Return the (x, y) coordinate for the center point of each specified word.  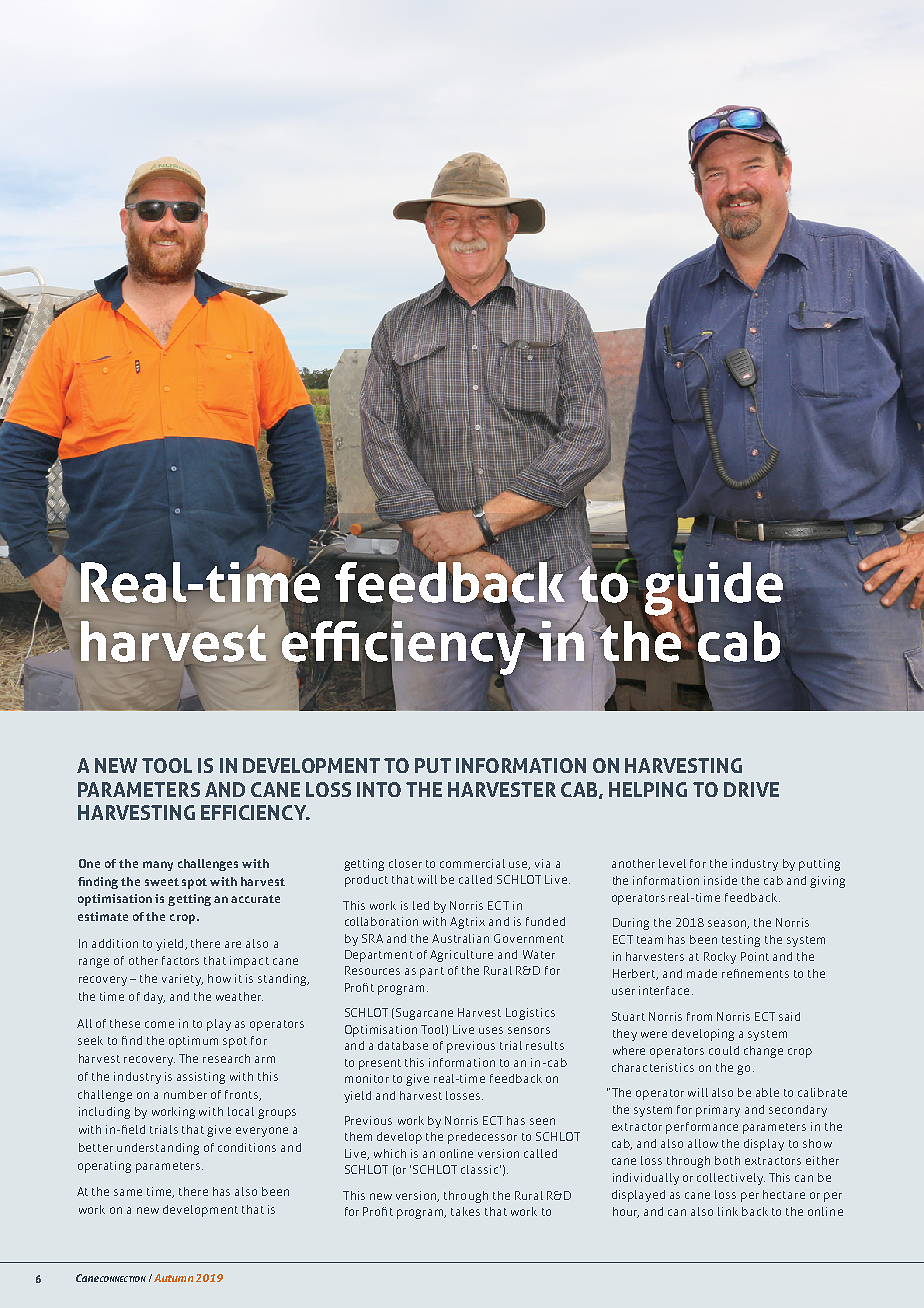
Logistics (530, 1014)
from (699, 1016)
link (728, 1211)
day (154, 998)
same (128, 1192)
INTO (379, 789)
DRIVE (751, 789)
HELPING (648, 789)
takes (465, 1211)
